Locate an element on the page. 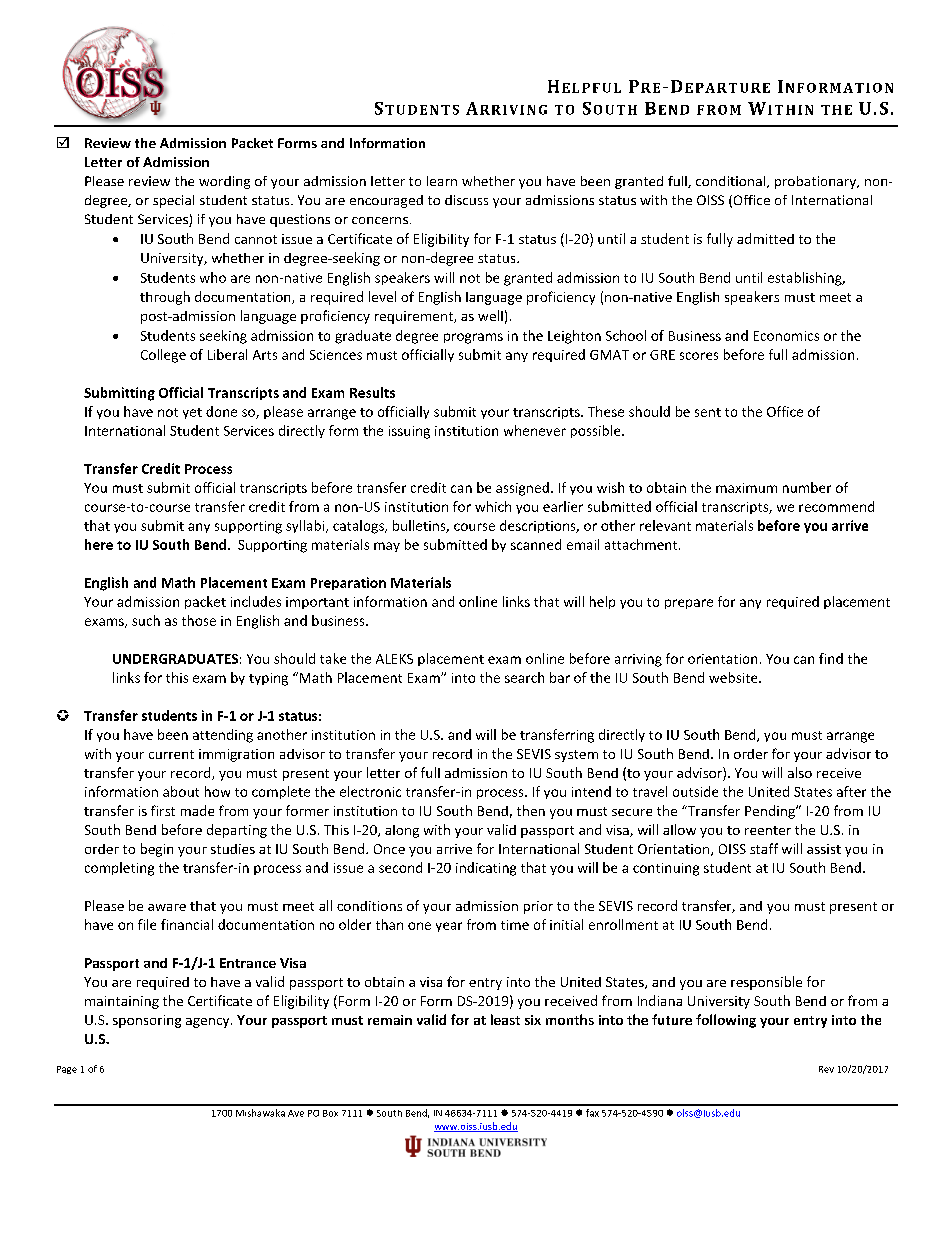 This page has height=1233, width=952. least is located at coordinates (505, 1019).
